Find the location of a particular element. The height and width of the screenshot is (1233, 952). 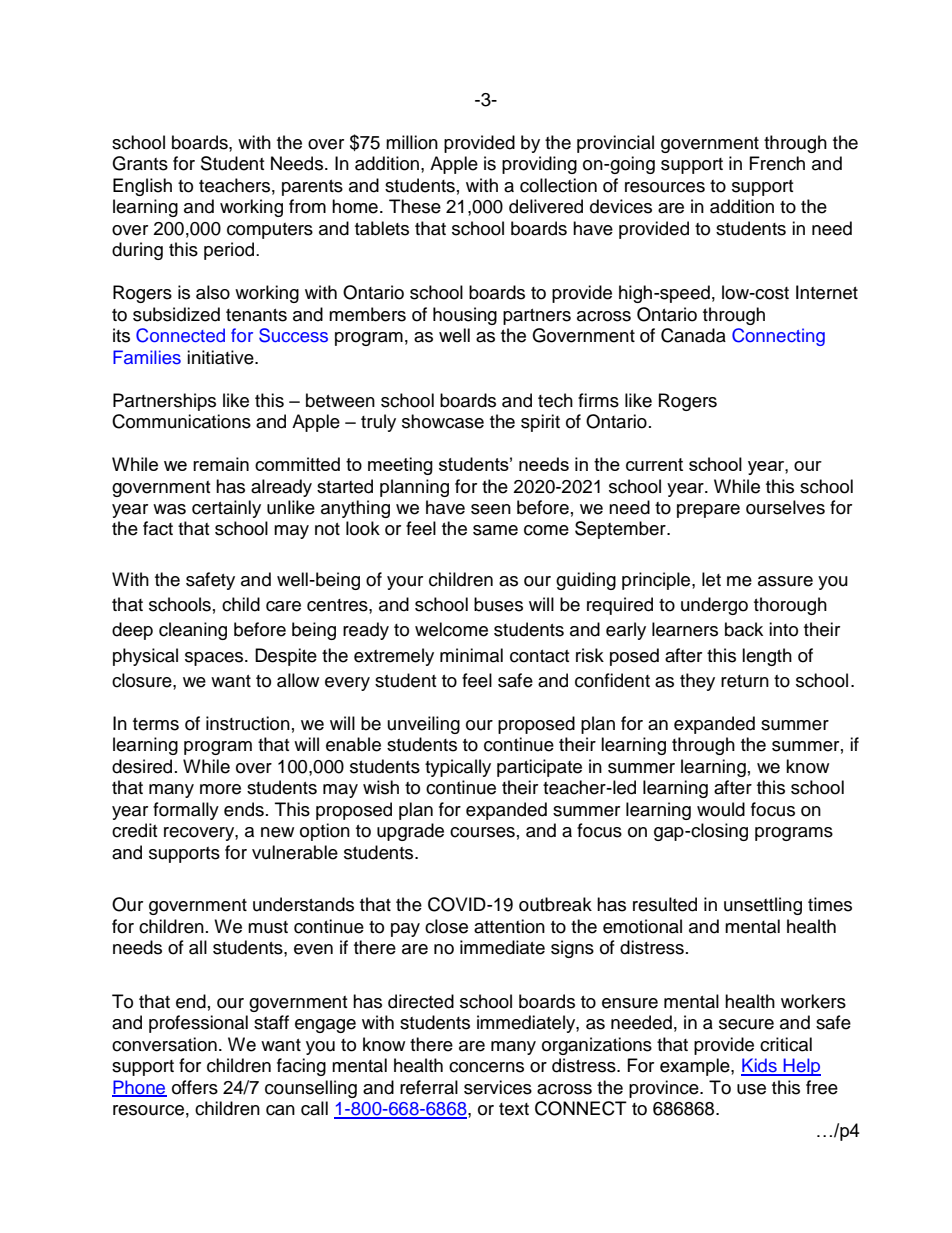

participate is located at coordinates (539, 768).
